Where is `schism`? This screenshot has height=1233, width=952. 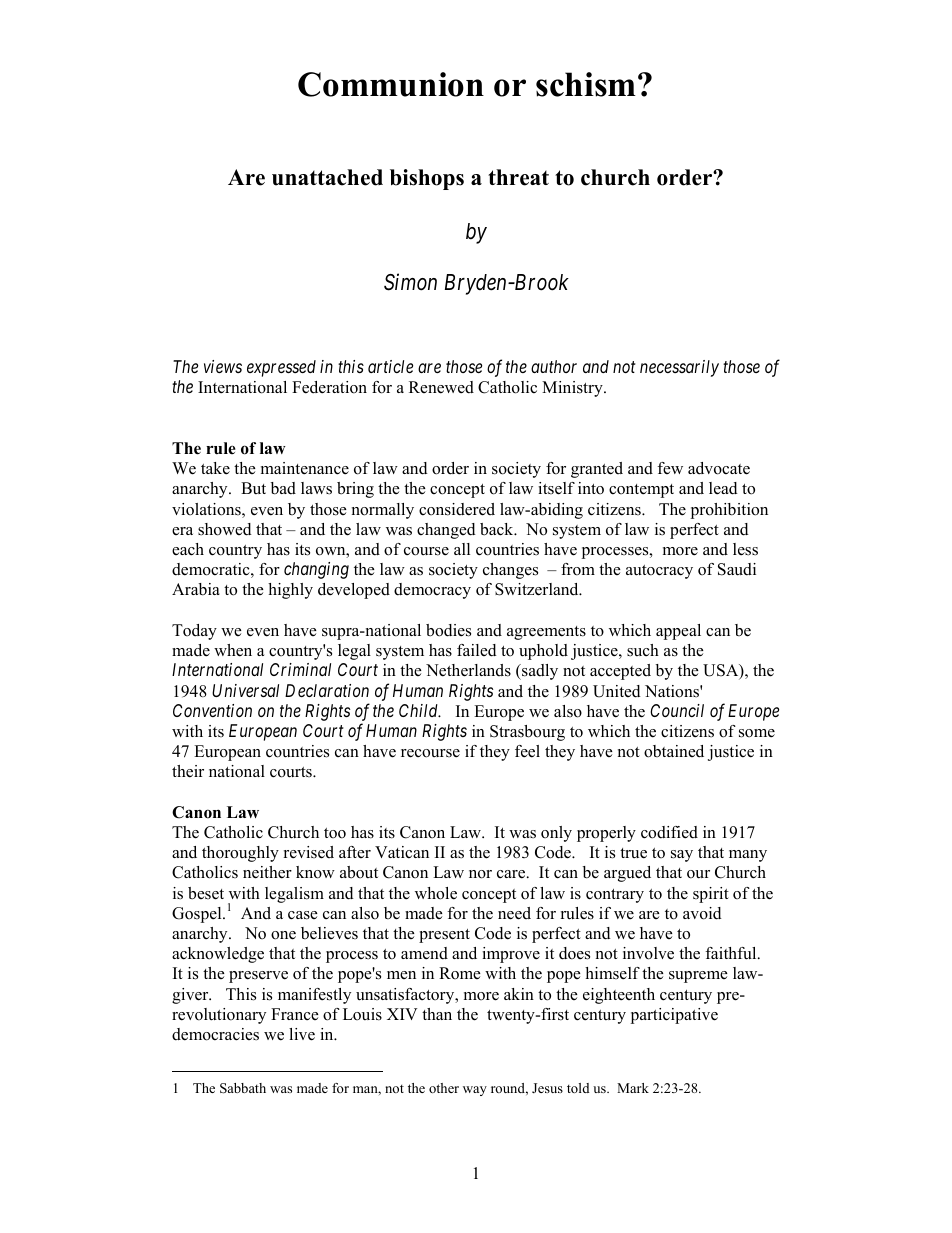 schism is located at coordinates (587, 84).
